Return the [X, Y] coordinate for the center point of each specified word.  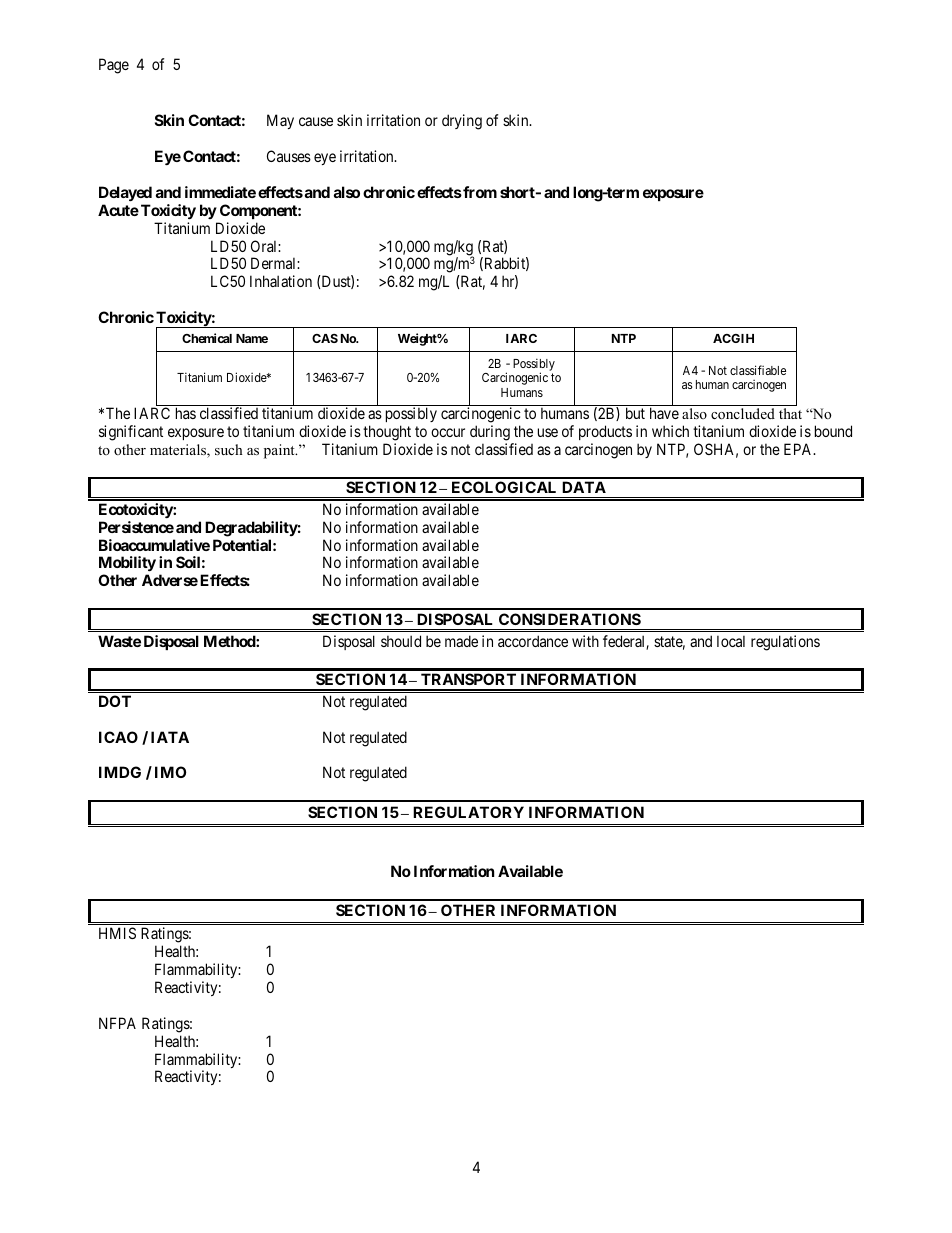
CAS [325, 338]
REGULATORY [468, 812]
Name [252, 338]
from [479, 192]
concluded [743, 413]
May [280, 121]
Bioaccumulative [154, 545]
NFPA [117, 1023]
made [461, 641]
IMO [170, 772]
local [731, 641]
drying [462, 122]
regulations [785, 643]
